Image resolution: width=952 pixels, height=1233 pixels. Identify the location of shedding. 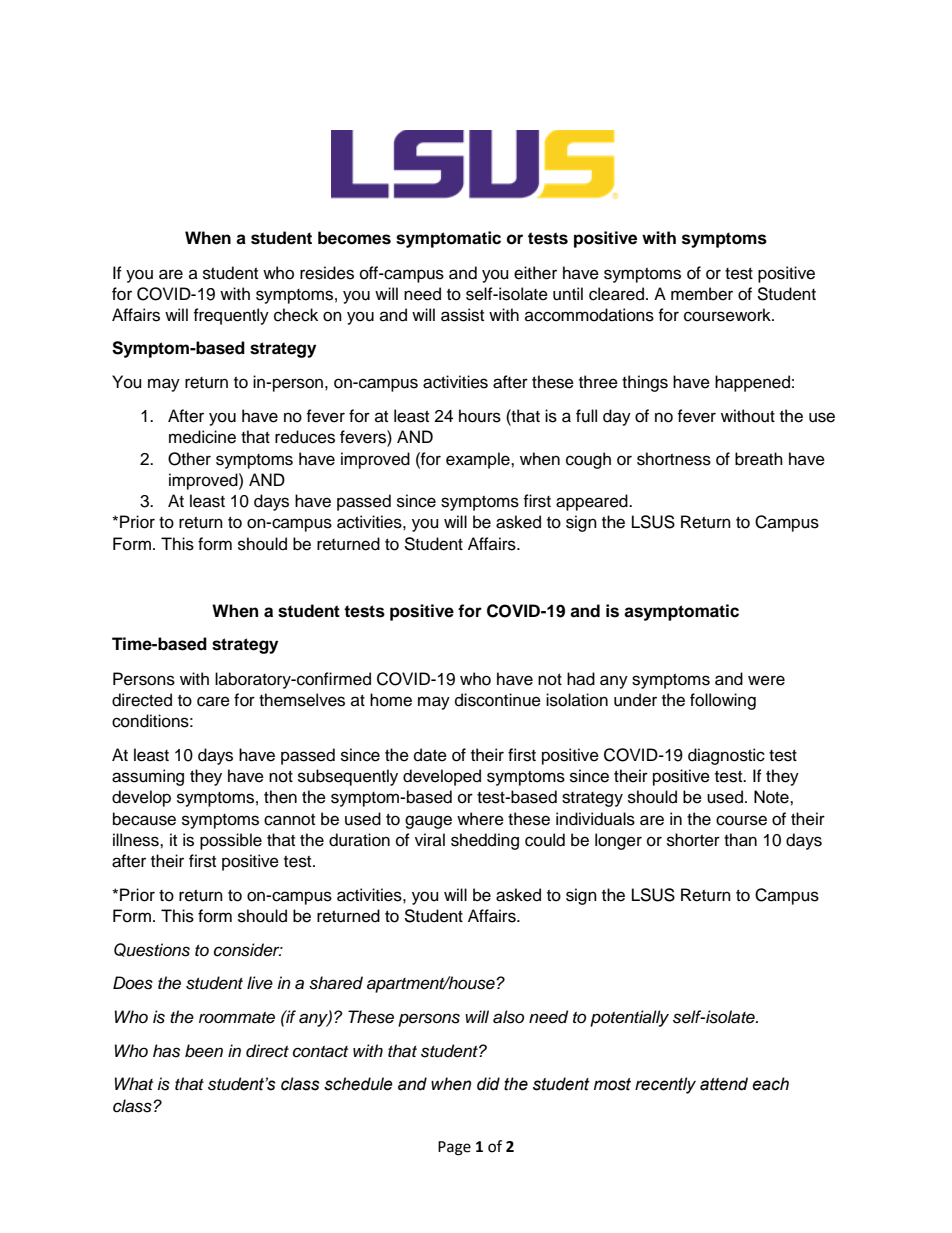
(485, 841).
